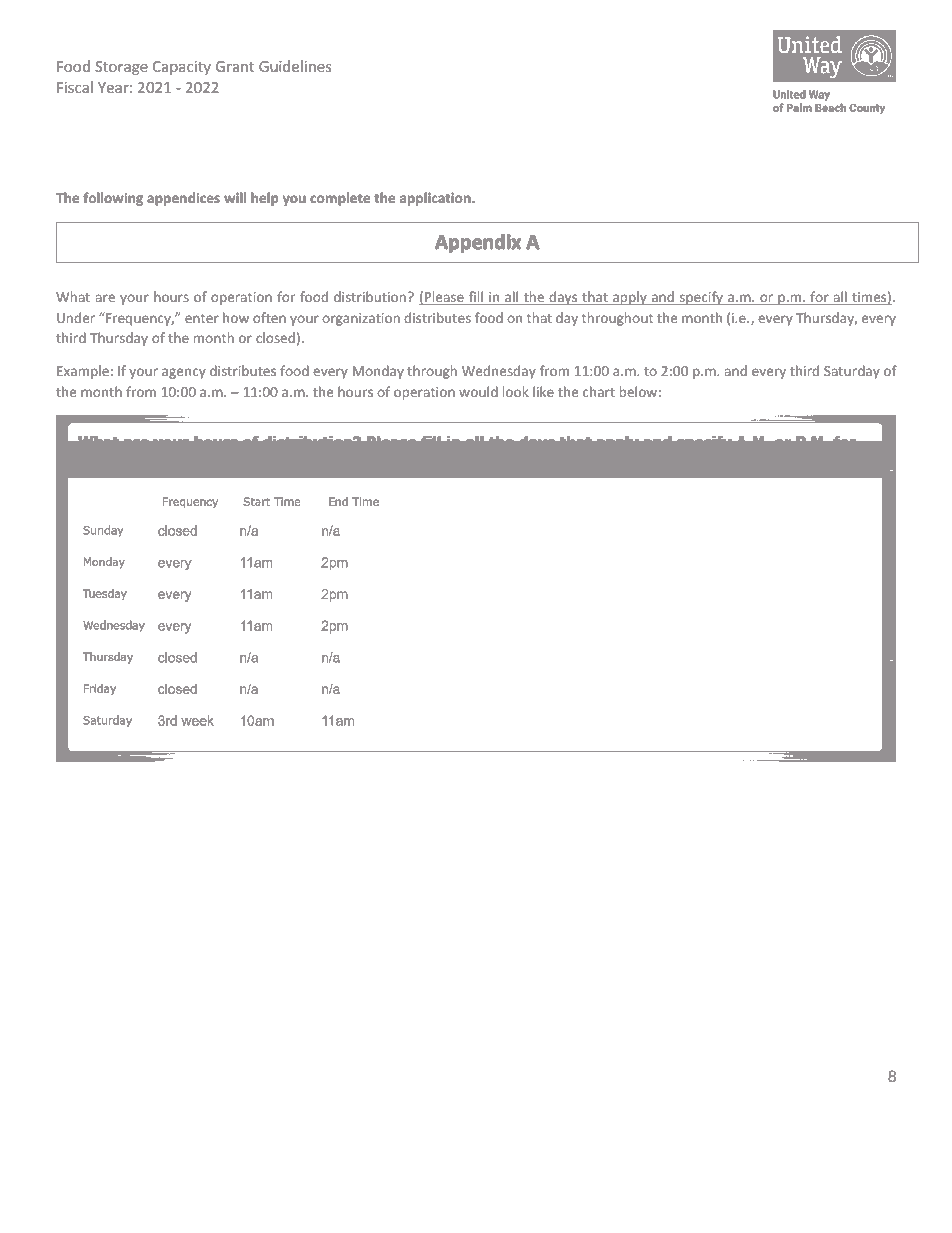 This document has height=1233, width=952. What do you see at coordinates (235, 66) in the document?
I see `Grant` at bounding box center [235, 66].
